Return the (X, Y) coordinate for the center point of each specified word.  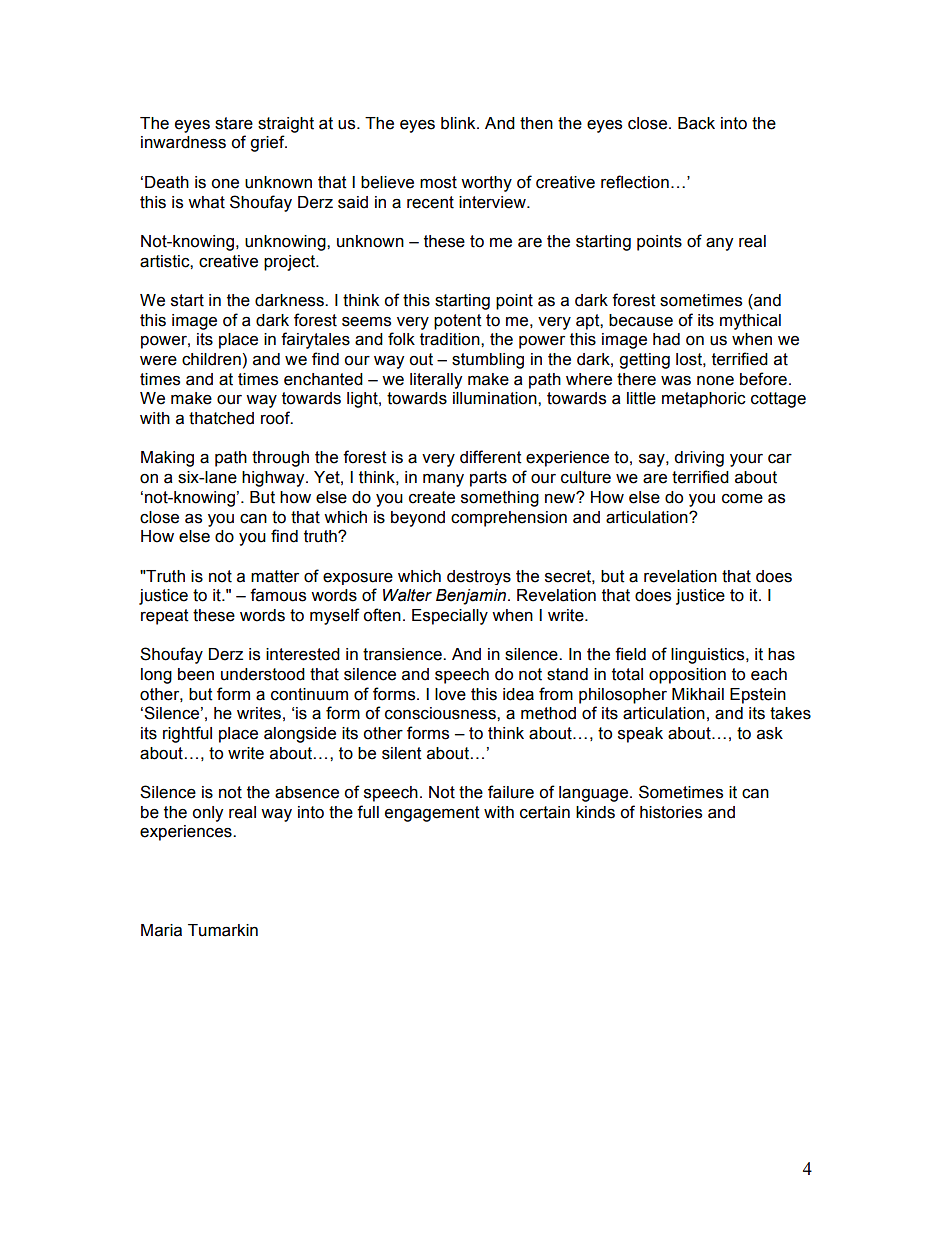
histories (671, 812)
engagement (432, 814)
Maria (161, 930)
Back (696, 123)
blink (459, 123)
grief (268, 143)
